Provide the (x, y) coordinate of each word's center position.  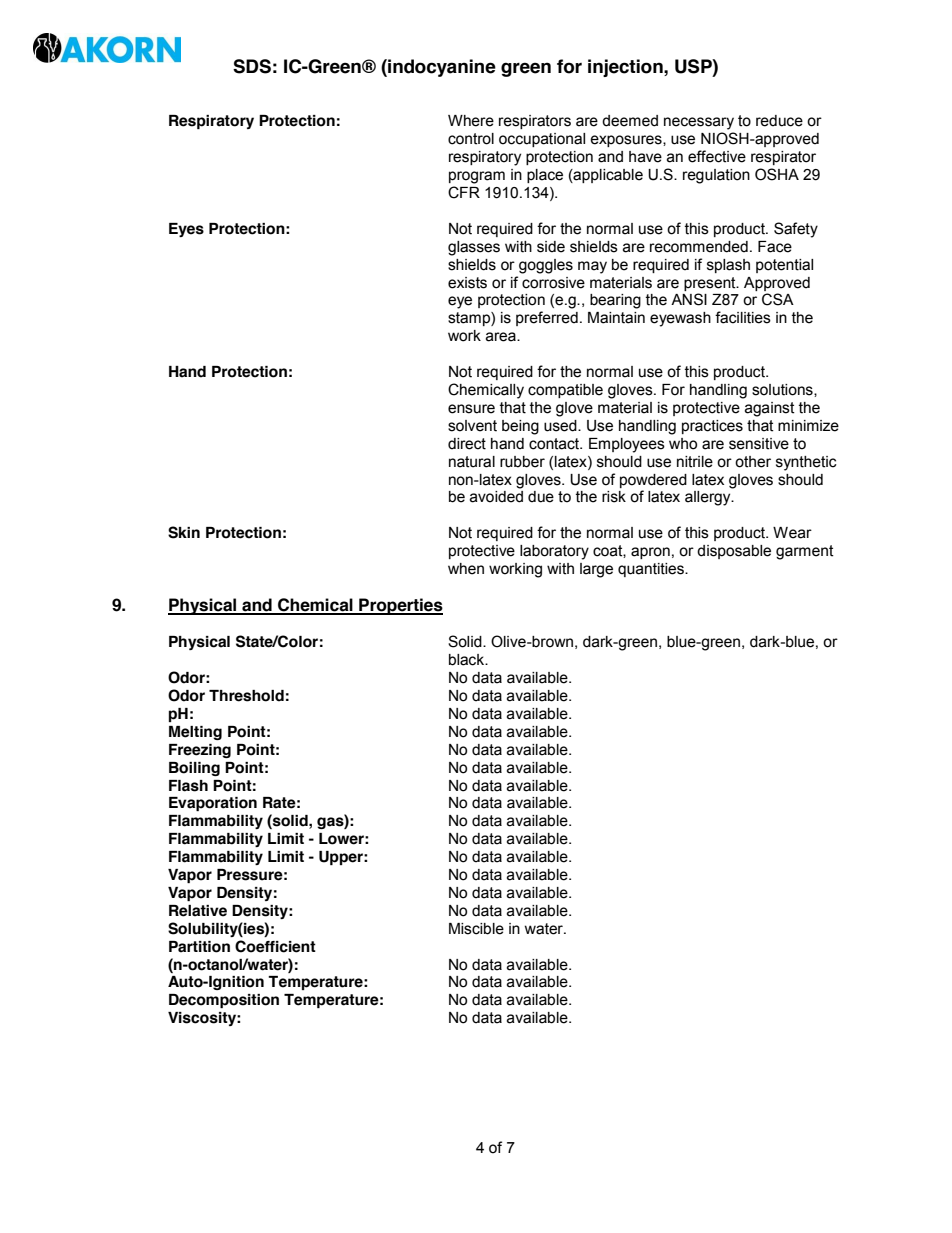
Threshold (246, 696)
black (468, 660)
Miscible (476, 929)
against (770, 409)
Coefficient (275, 946)
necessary (699, 123)
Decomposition (224, 1001)
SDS (252, 66)
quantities (652, 570)
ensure (471, 409)
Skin (184, 532)
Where (471, 121)
